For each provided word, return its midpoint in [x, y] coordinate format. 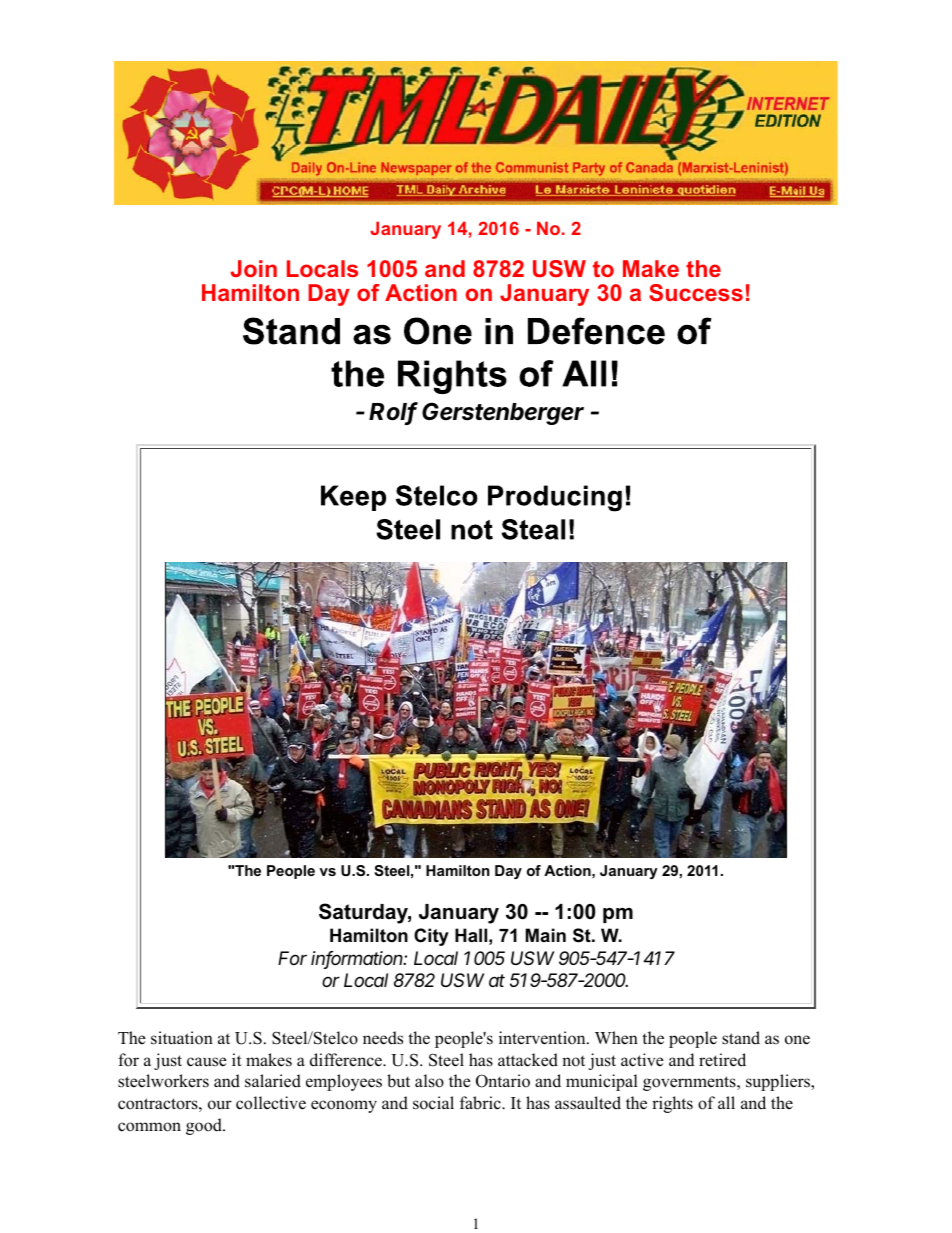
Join [253, 268]
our [220, 1105]
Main [546, 935]
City [431, 937]
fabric [481, 1103]
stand [741, 1038]
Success [696, 292]
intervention [543, 1038]
